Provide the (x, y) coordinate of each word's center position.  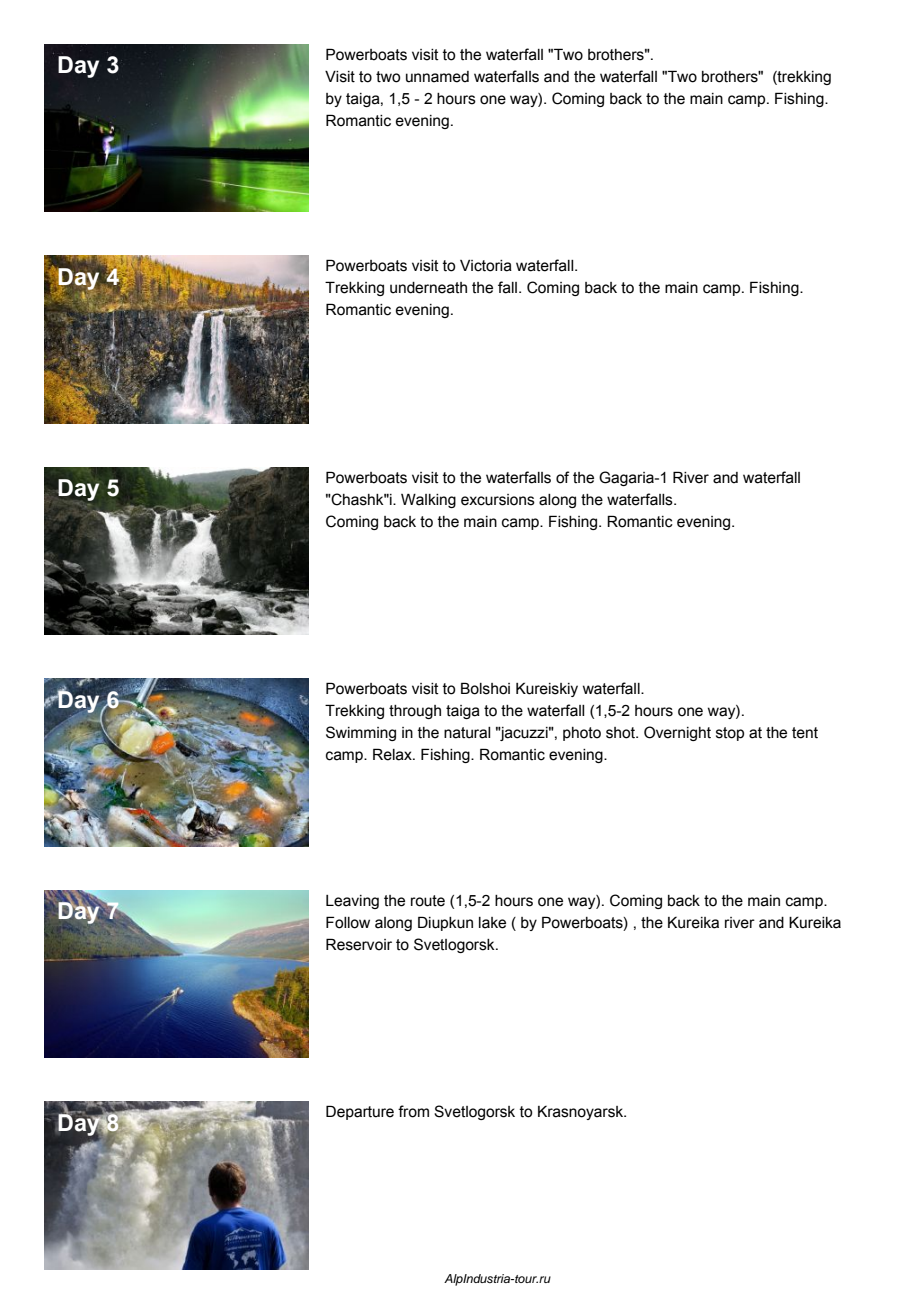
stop (730, 734)
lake (492, 923)
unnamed (437, 77)
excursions (498, 500)
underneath (428, 288)
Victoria (486, 266)
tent (805, 733)
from (413, 1111)
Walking (428, 501)
